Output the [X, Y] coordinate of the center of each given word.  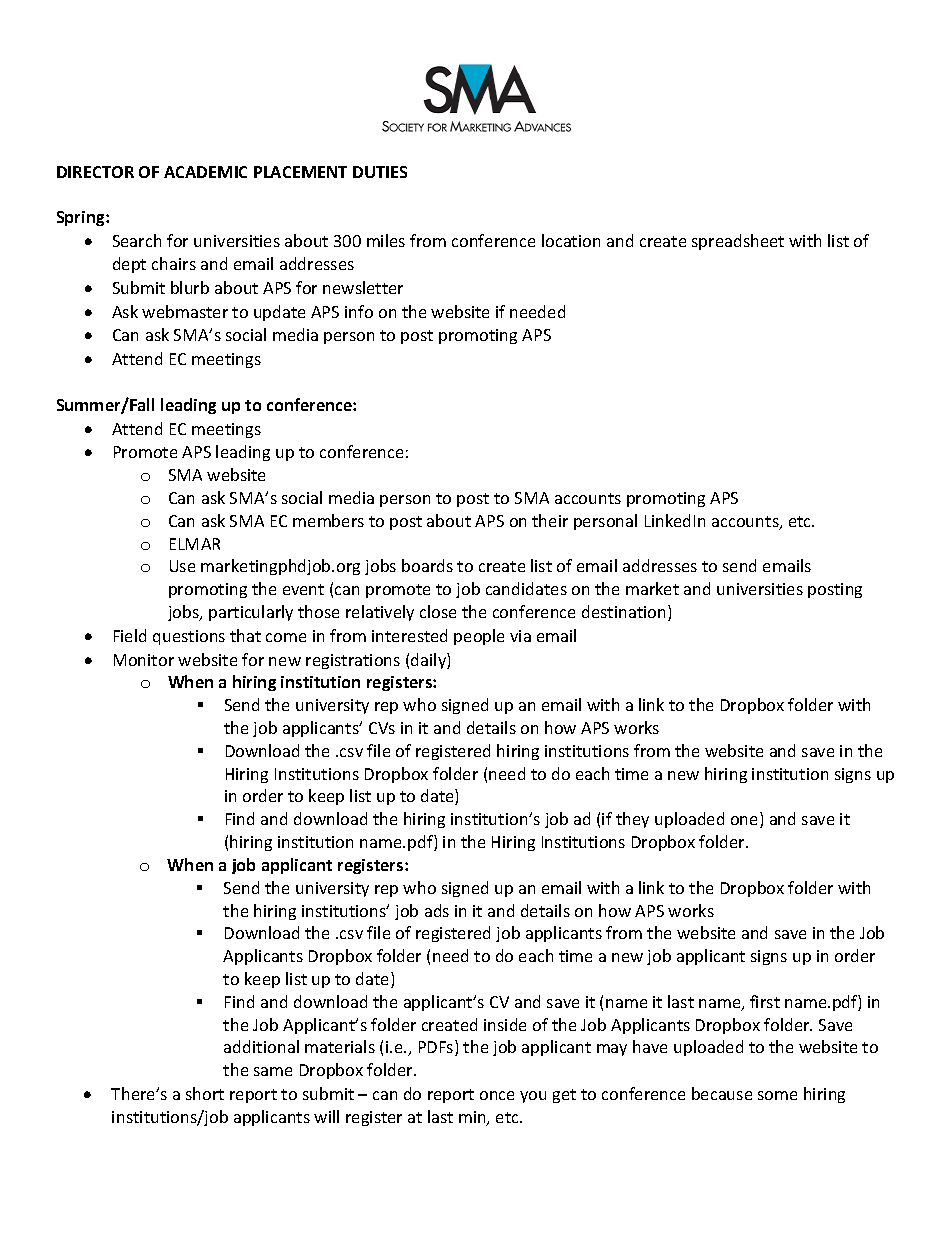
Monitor [144, 660]
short [205, 1093]
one [746, 822]
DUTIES [380, 172]
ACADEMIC [205, 172]
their [550, 520]
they [632, 820]
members [328, 520]
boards [427, 565]
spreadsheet [738, 242]
